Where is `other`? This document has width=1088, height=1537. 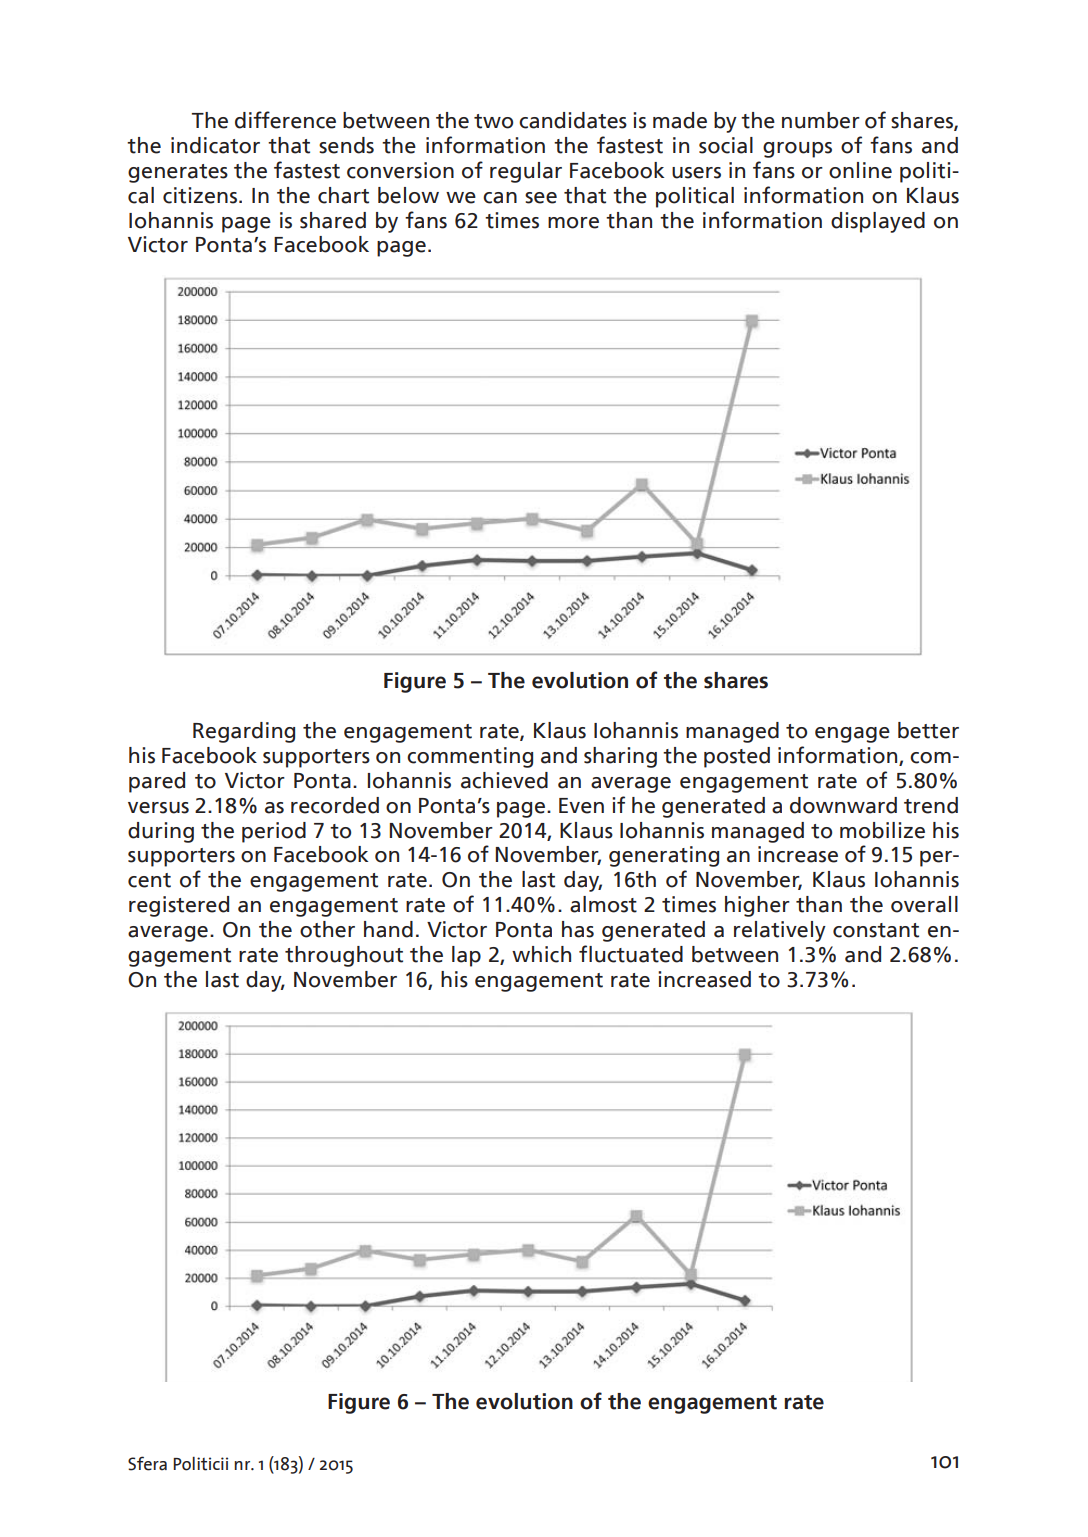 other is located at coordinates (327, 929).
